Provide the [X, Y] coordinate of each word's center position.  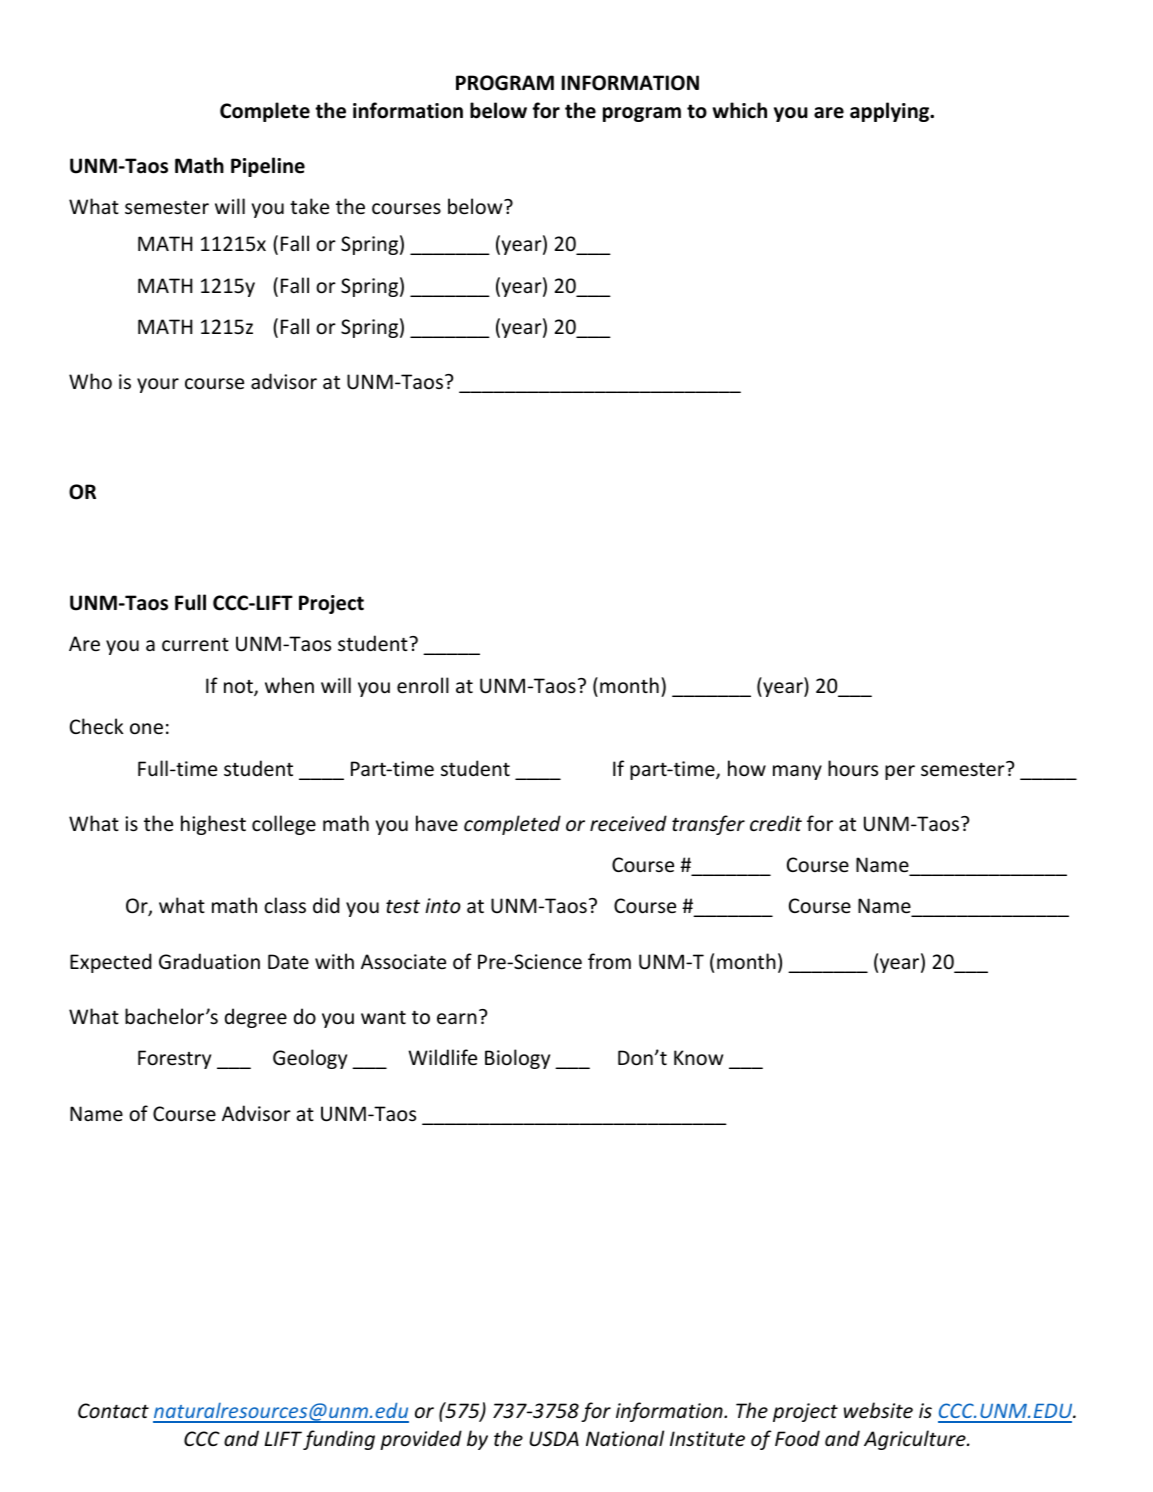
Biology [517, 1059]
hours [853, 768]
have [437, 823]
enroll [423, 685]
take [309, 206]
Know [698, 1058]
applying [891, 112]
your [158, 385]
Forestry [174, 1059]
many [797, 772]
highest [213, 825]
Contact [113, 1411]
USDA [554, 1439]
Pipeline [268, 167]
